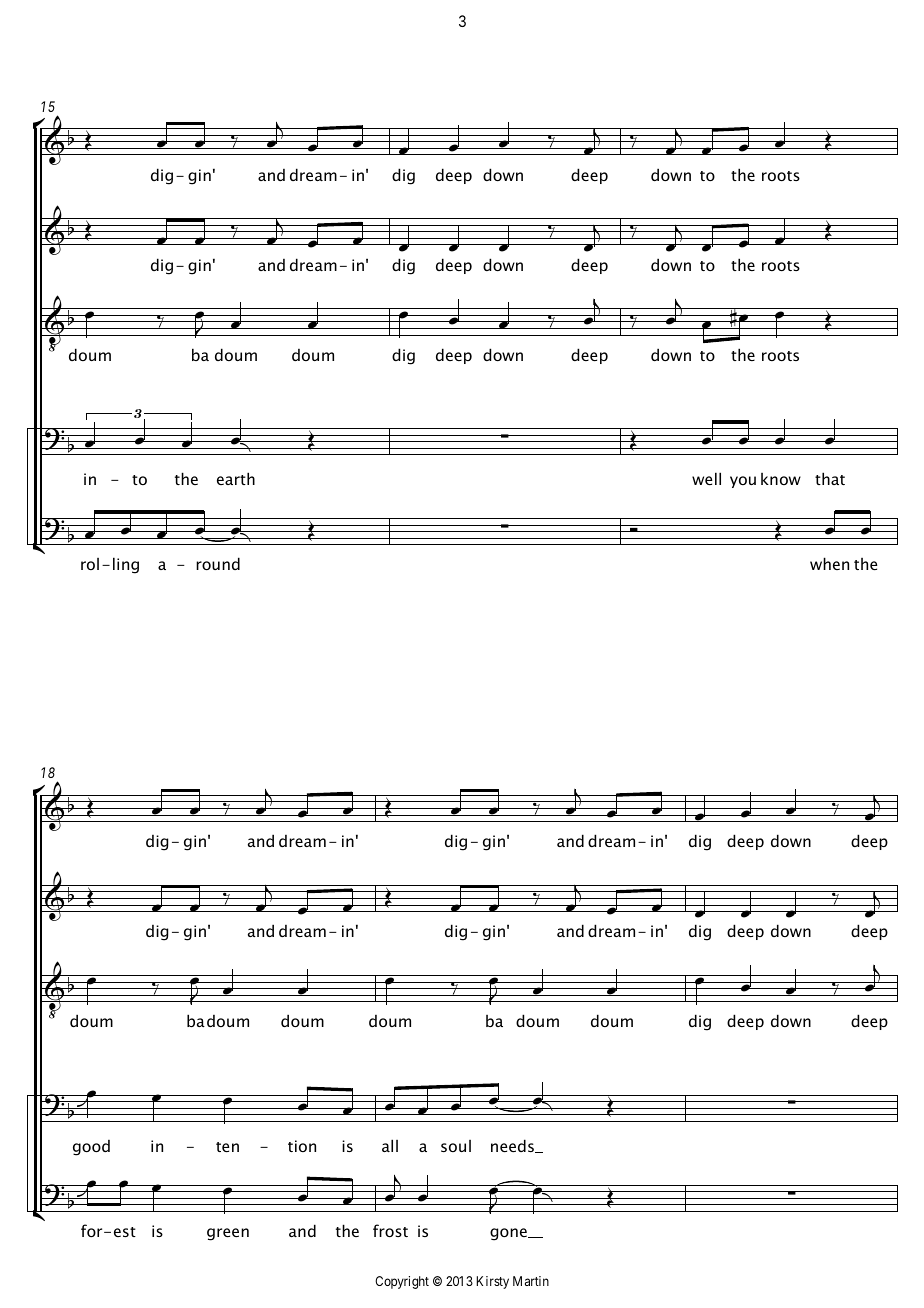 The width and height of the page is (924, 1308). Describe the element at coordinates (531, 1281) in the page. I see `Martin` at that location.
